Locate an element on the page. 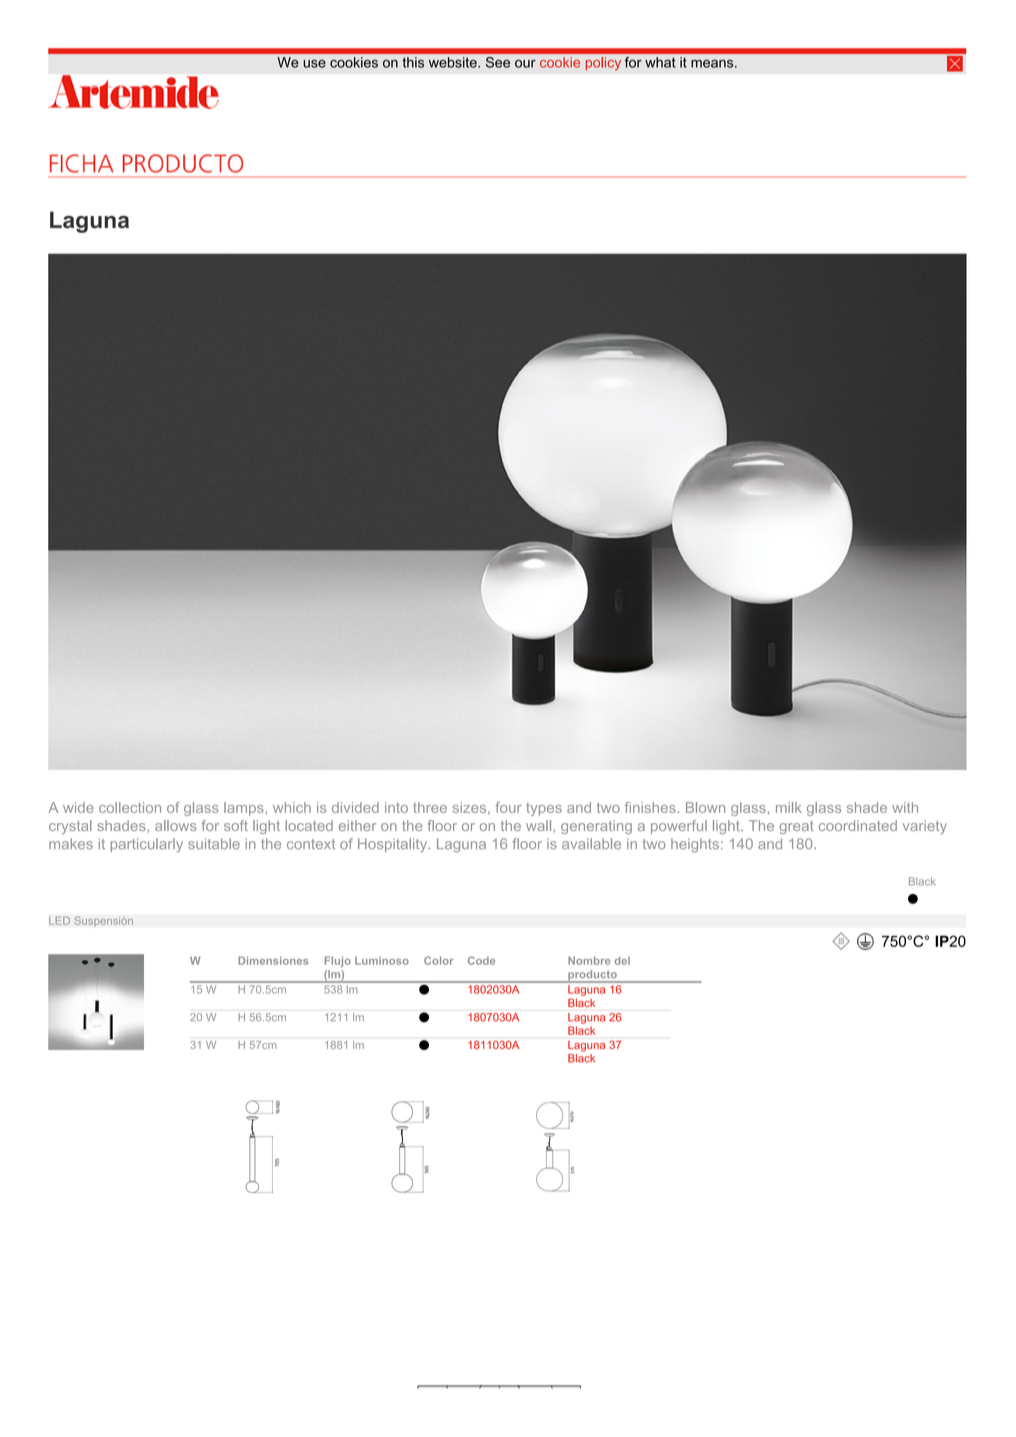 This page has height=1437, width=1016. coordinated is located at coordinates (858, 825).
